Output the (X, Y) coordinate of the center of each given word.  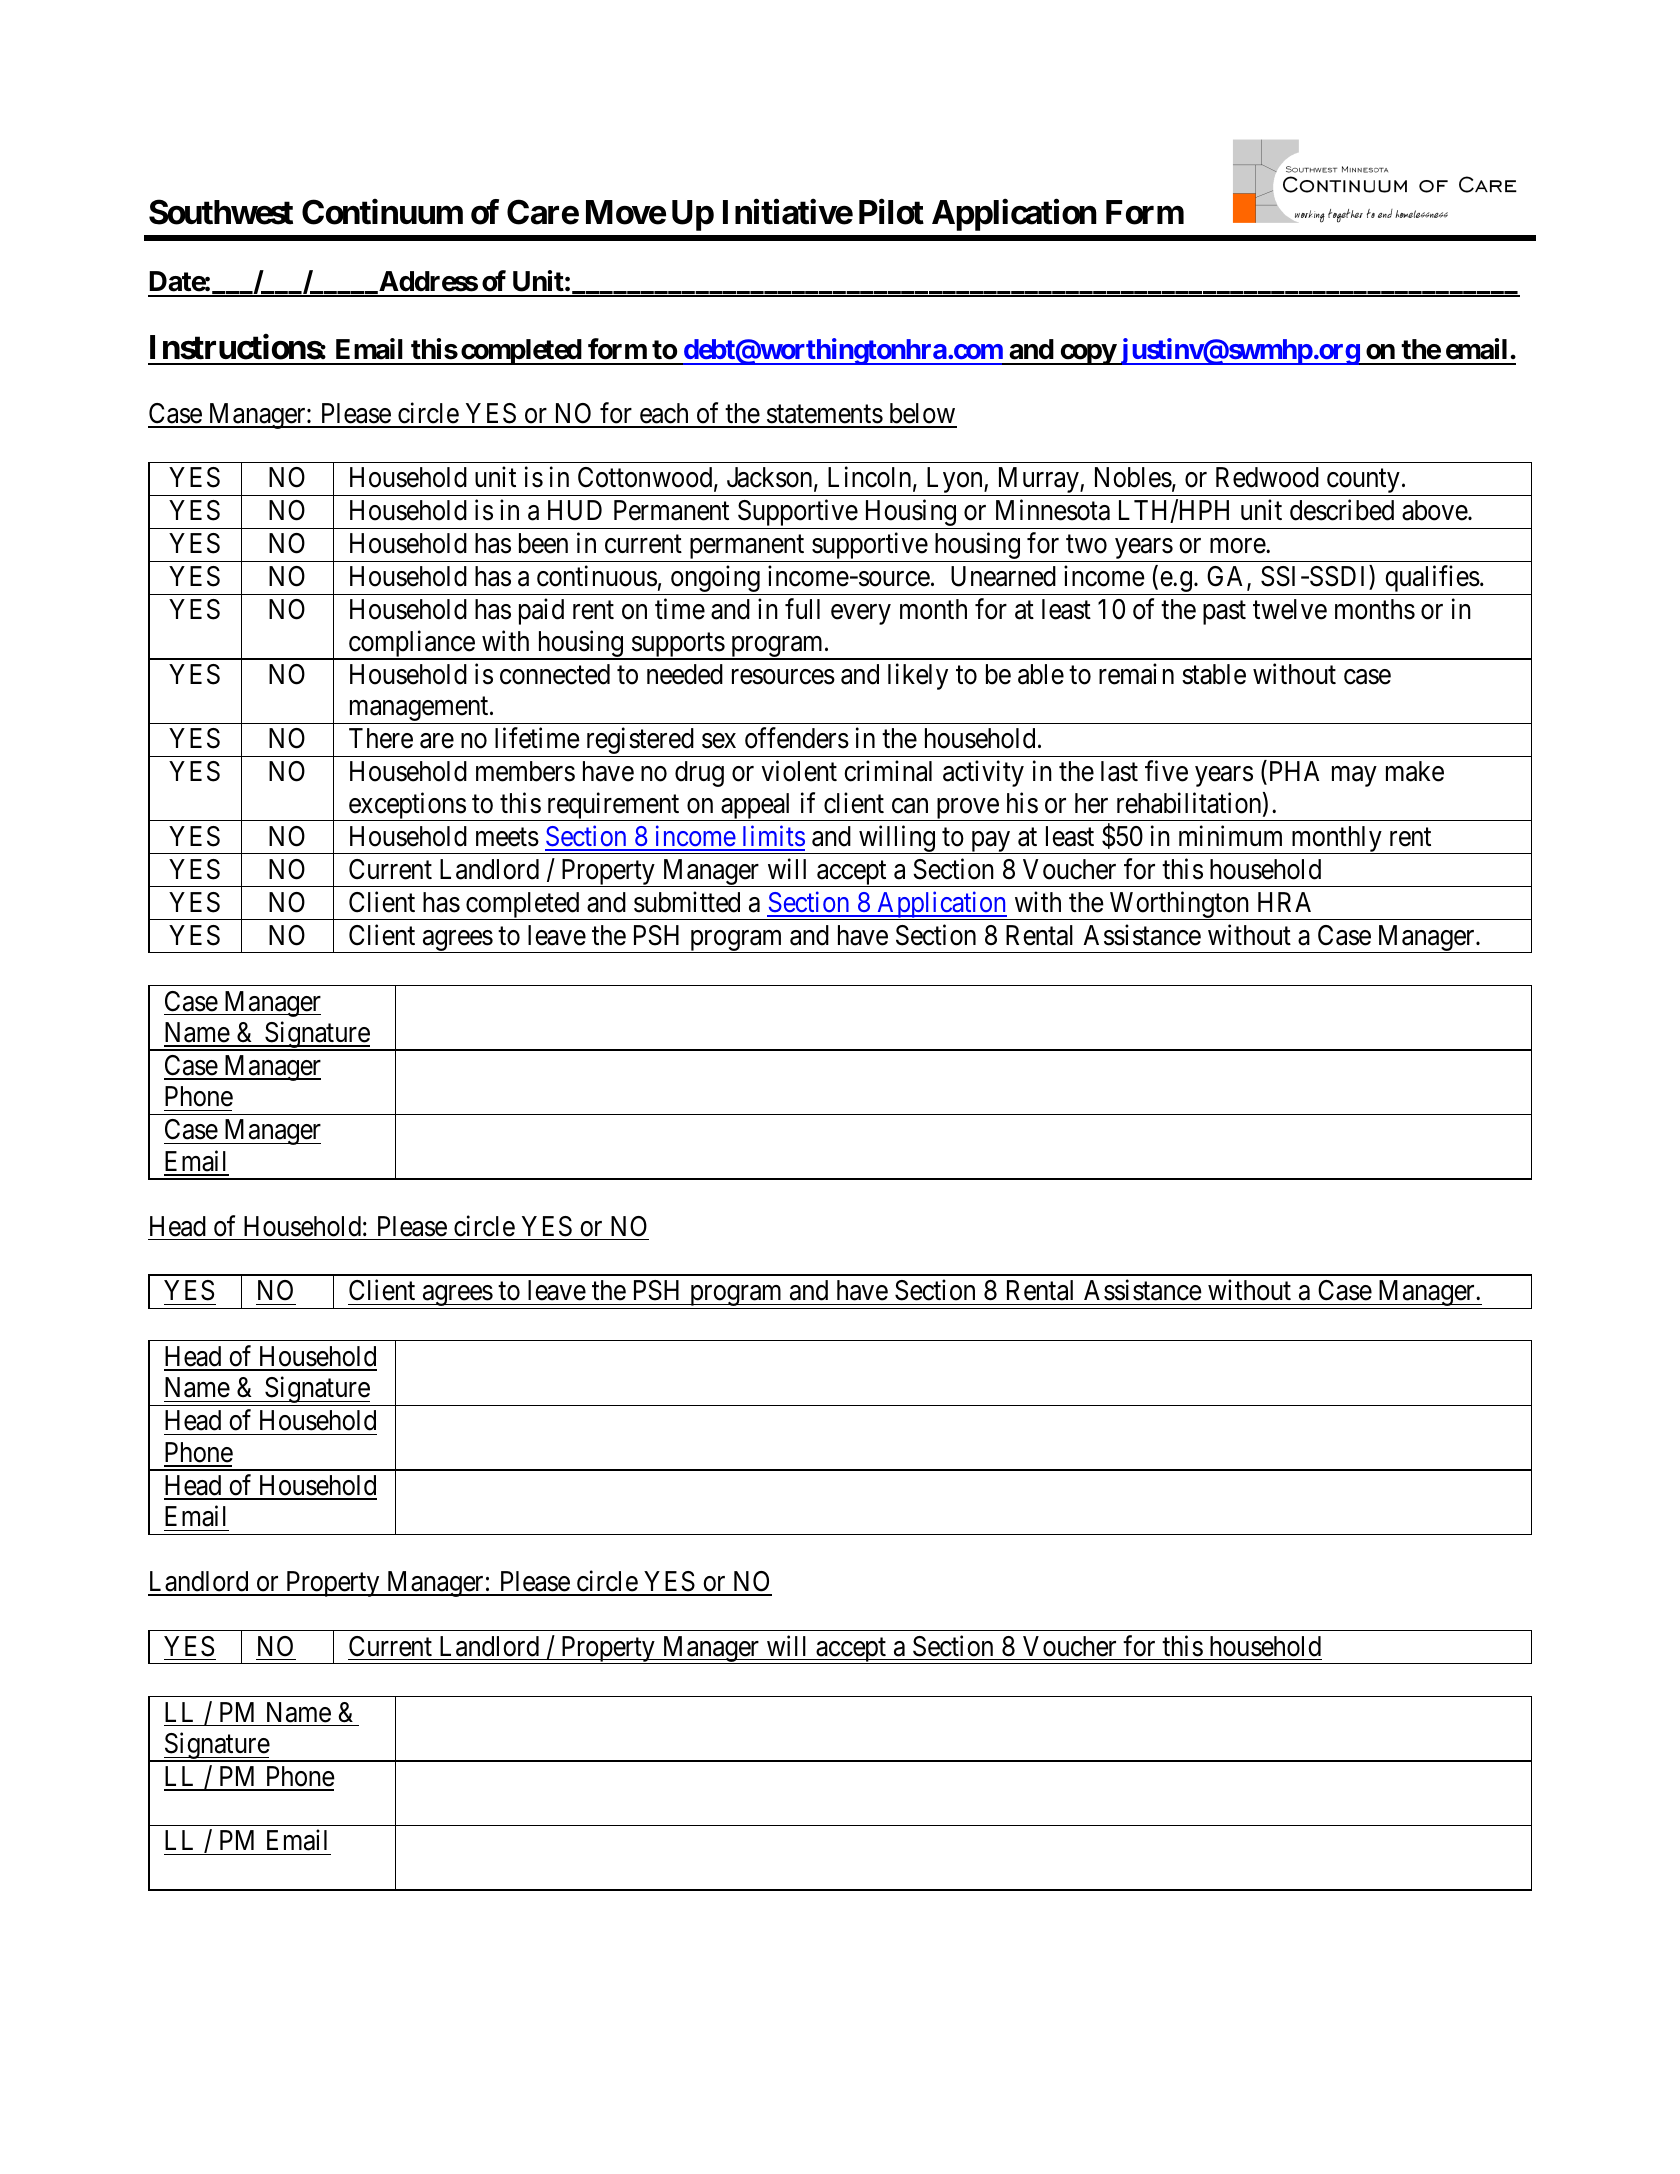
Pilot (891, 212)
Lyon (954, 481)
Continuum (382, 212)
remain (1136, 674)
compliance (411, 645)
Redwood (1267, 477)
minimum (1230, 835)
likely (918, 676)
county (1363, 483)
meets (507, 837)
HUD (575, 510)
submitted (687, 902)
